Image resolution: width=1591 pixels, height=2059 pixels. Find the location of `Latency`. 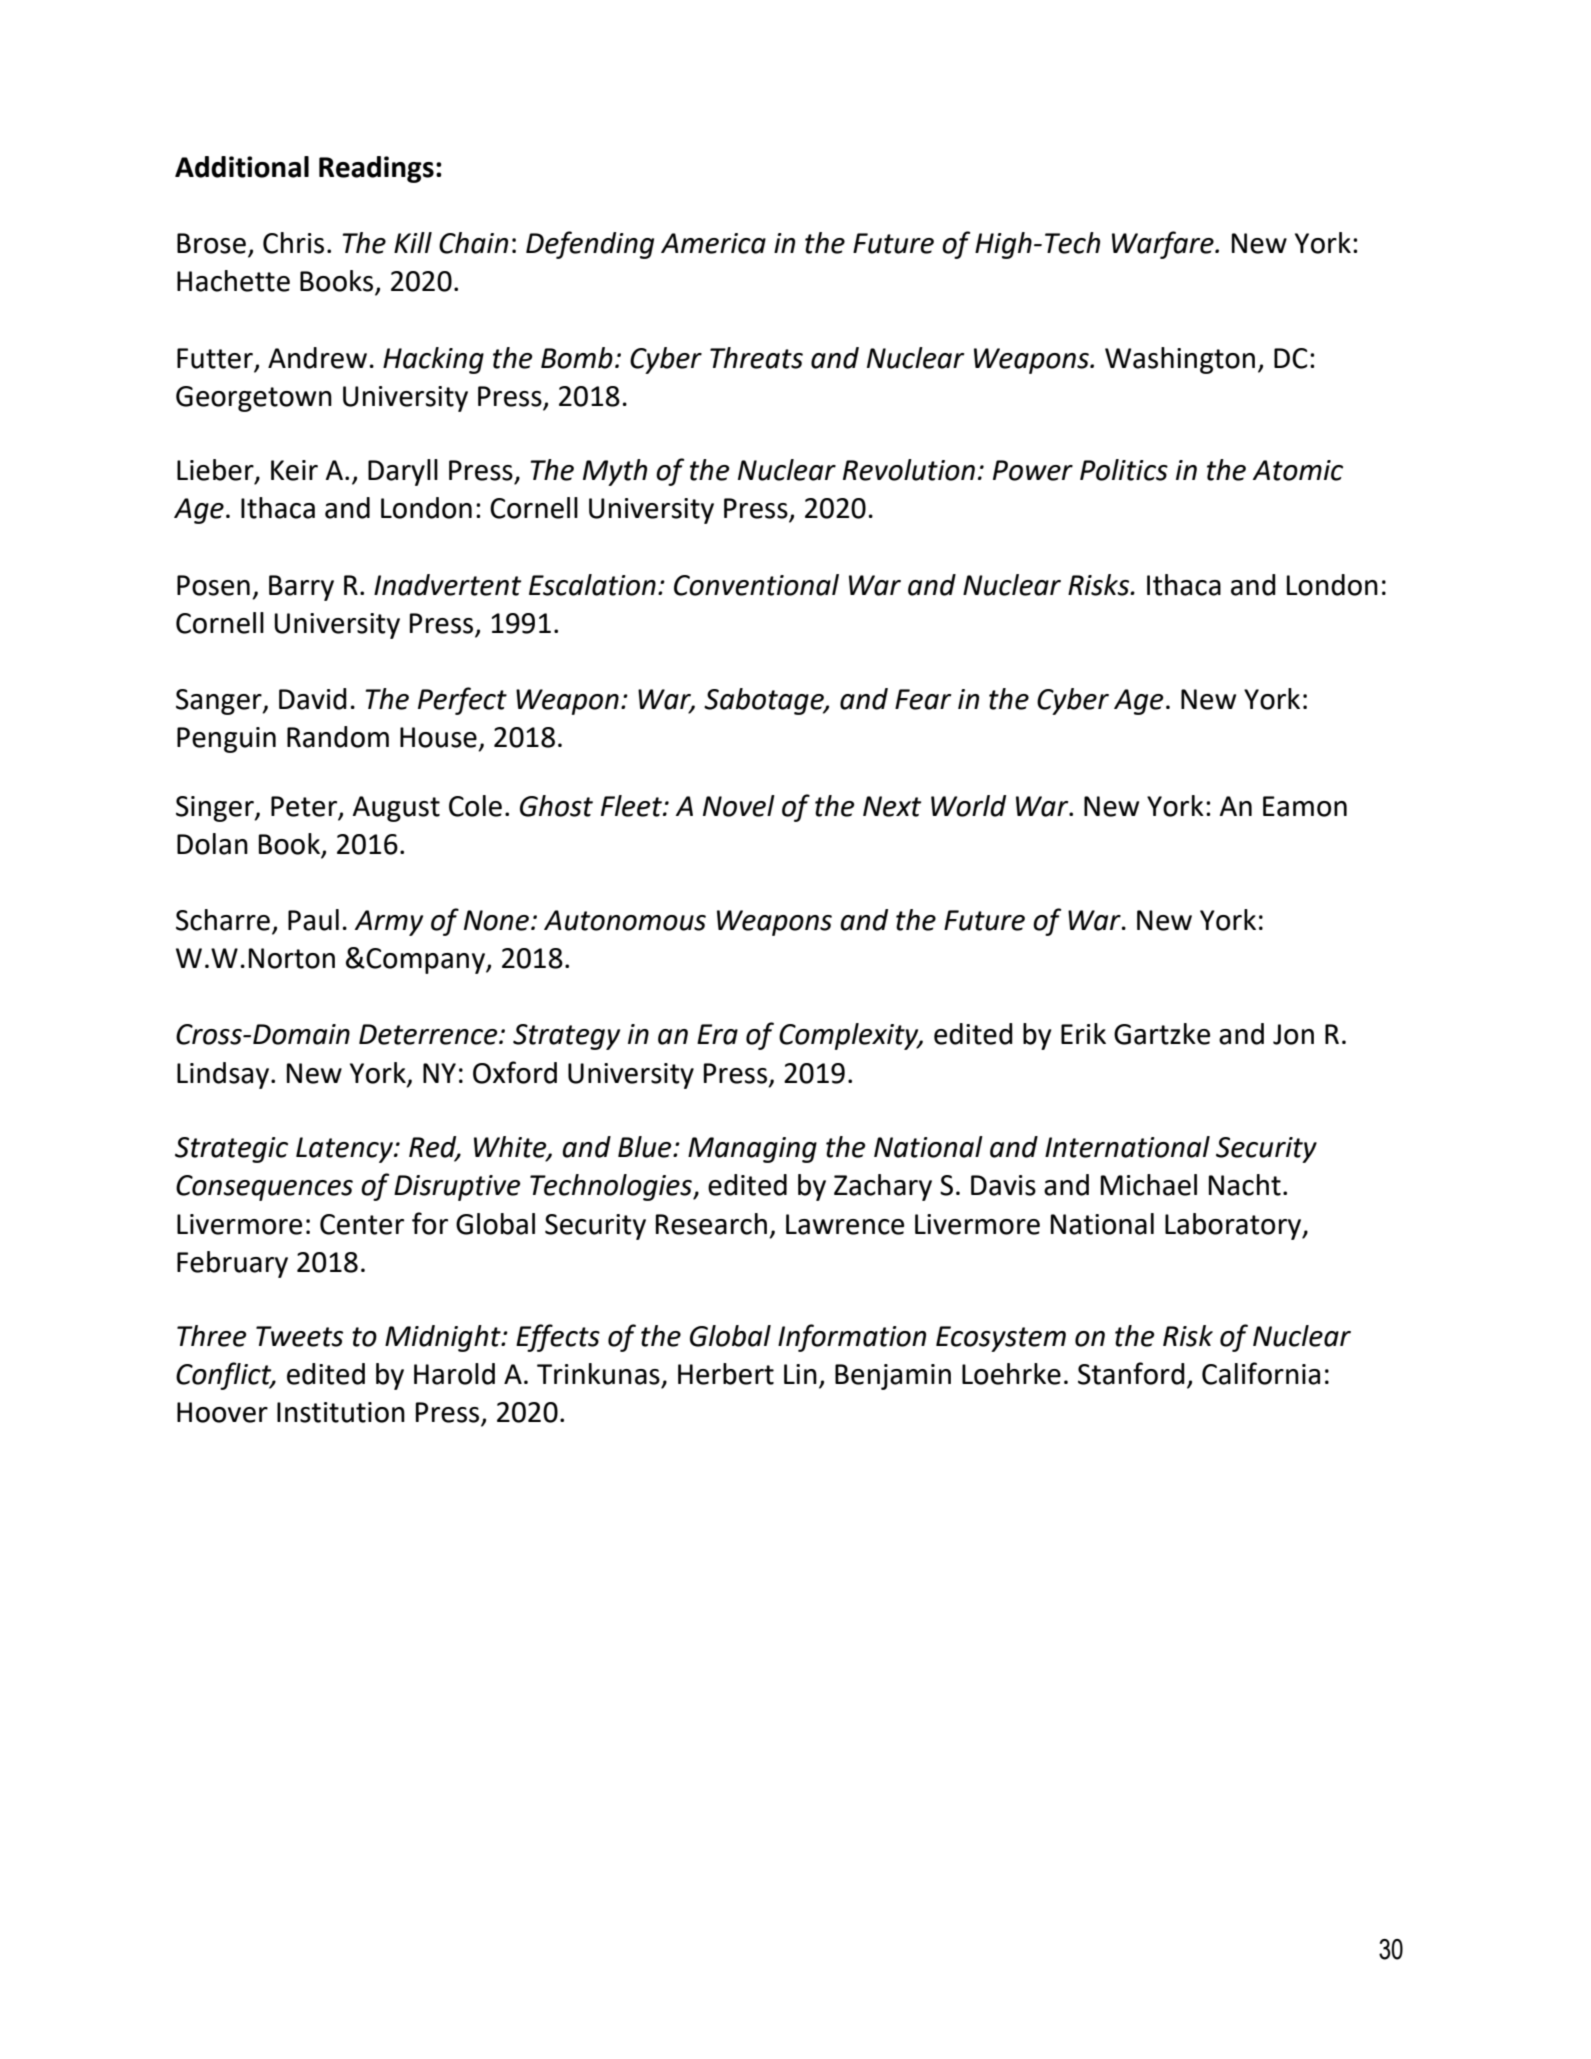

Latency is located at coordinates (345, 1150).
